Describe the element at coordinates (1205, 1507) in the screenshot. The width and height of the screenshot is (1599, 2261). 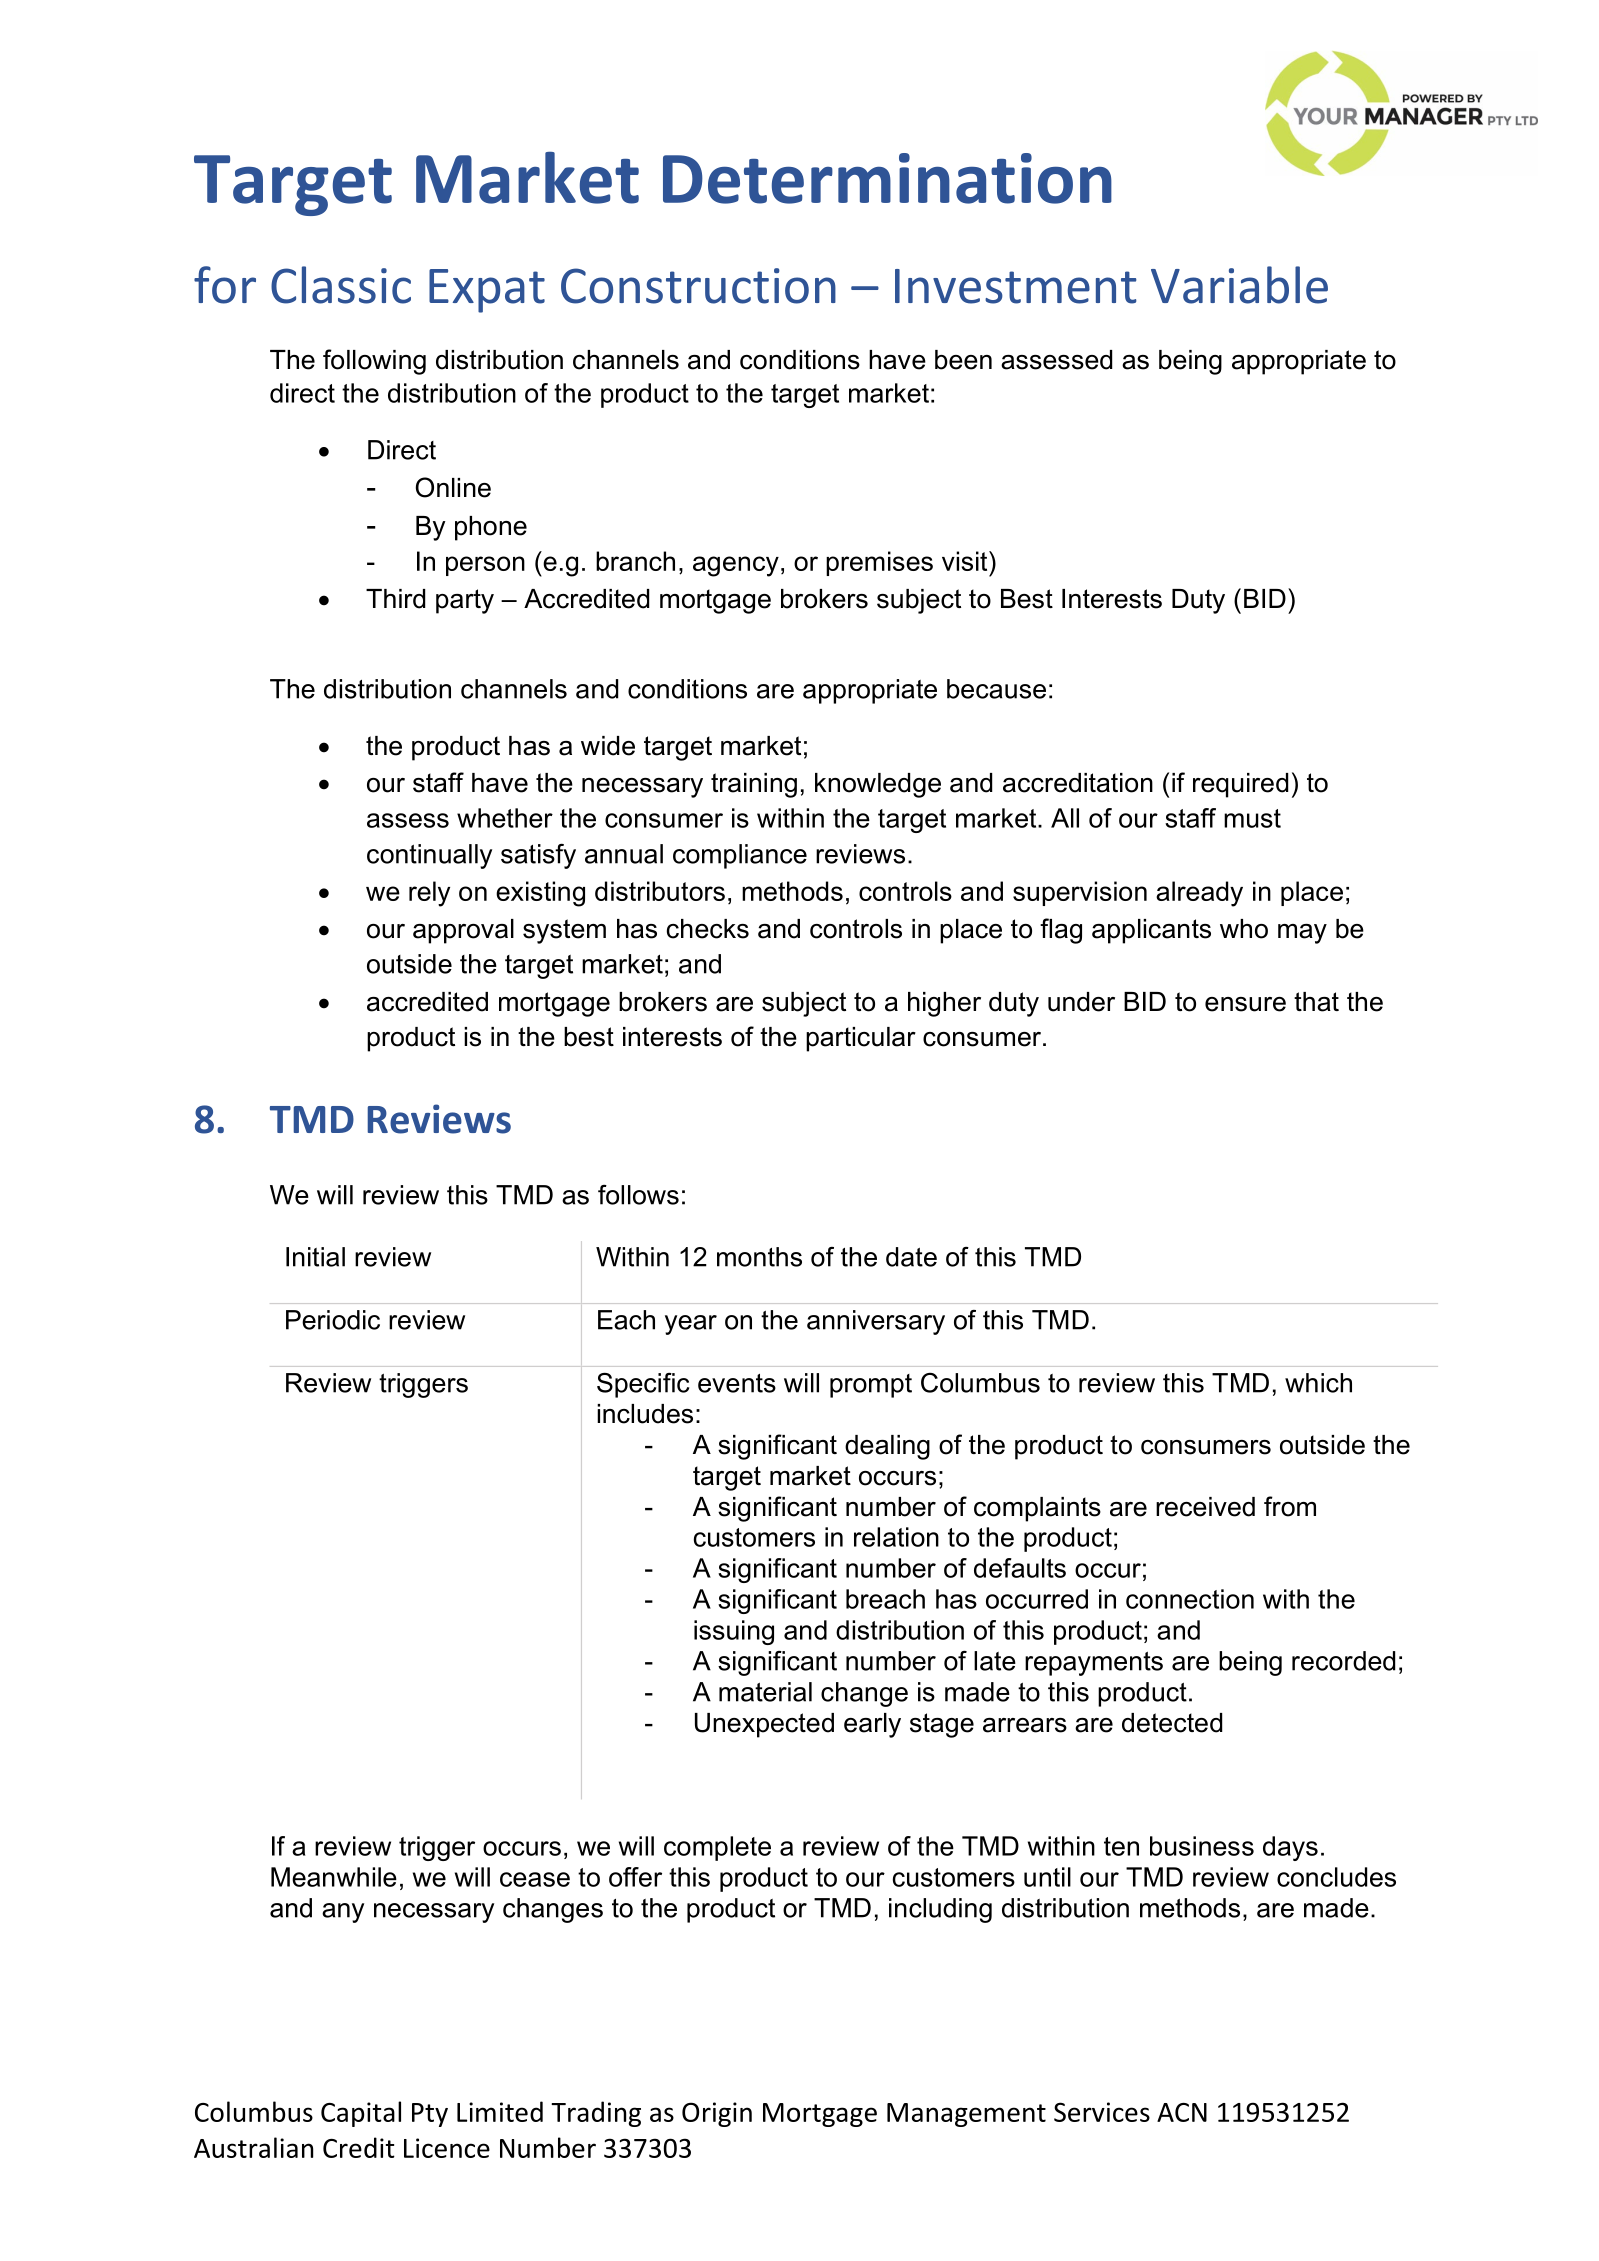
I see `received` at that location.
